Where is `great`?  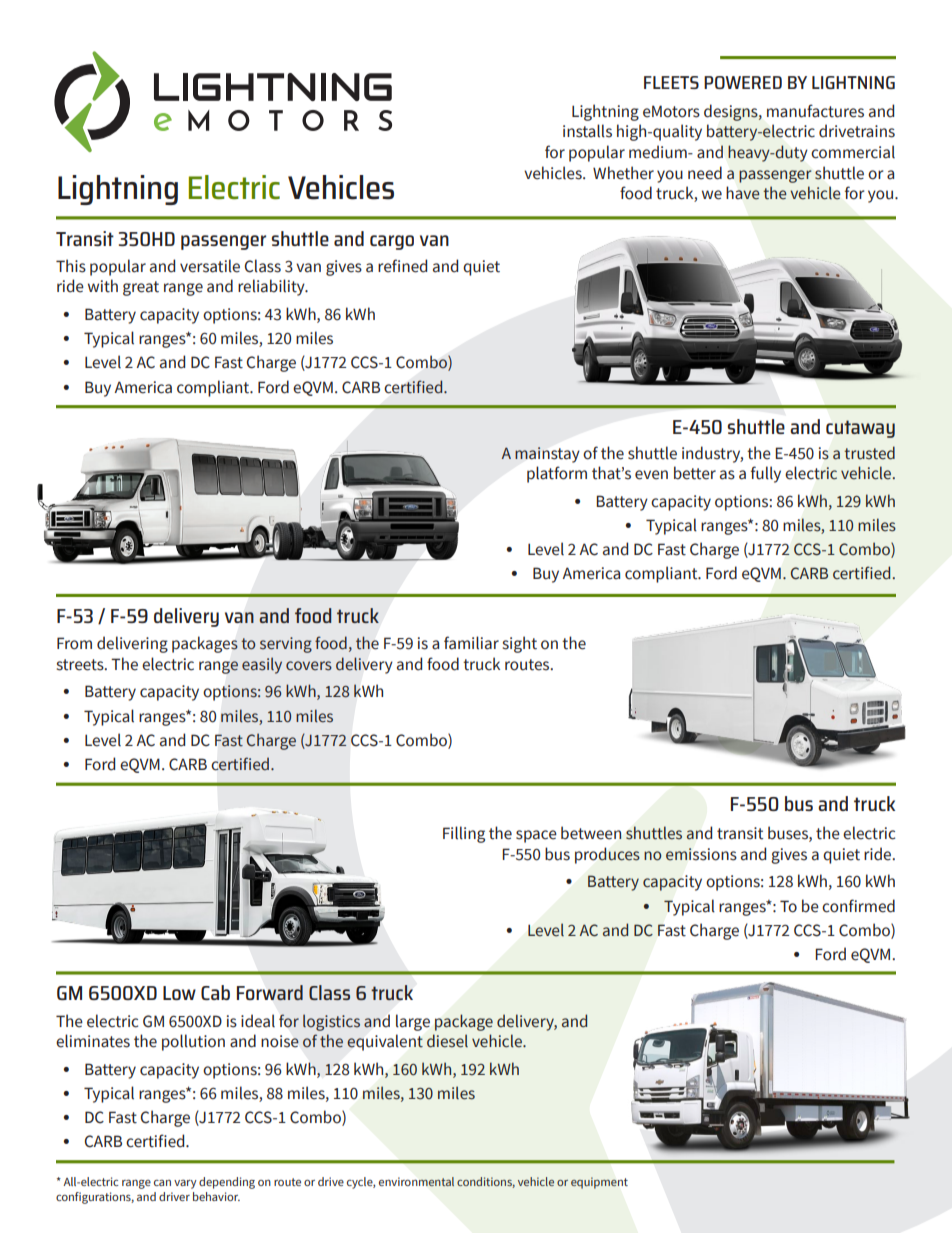
great is located at coordinates (141, 288).
